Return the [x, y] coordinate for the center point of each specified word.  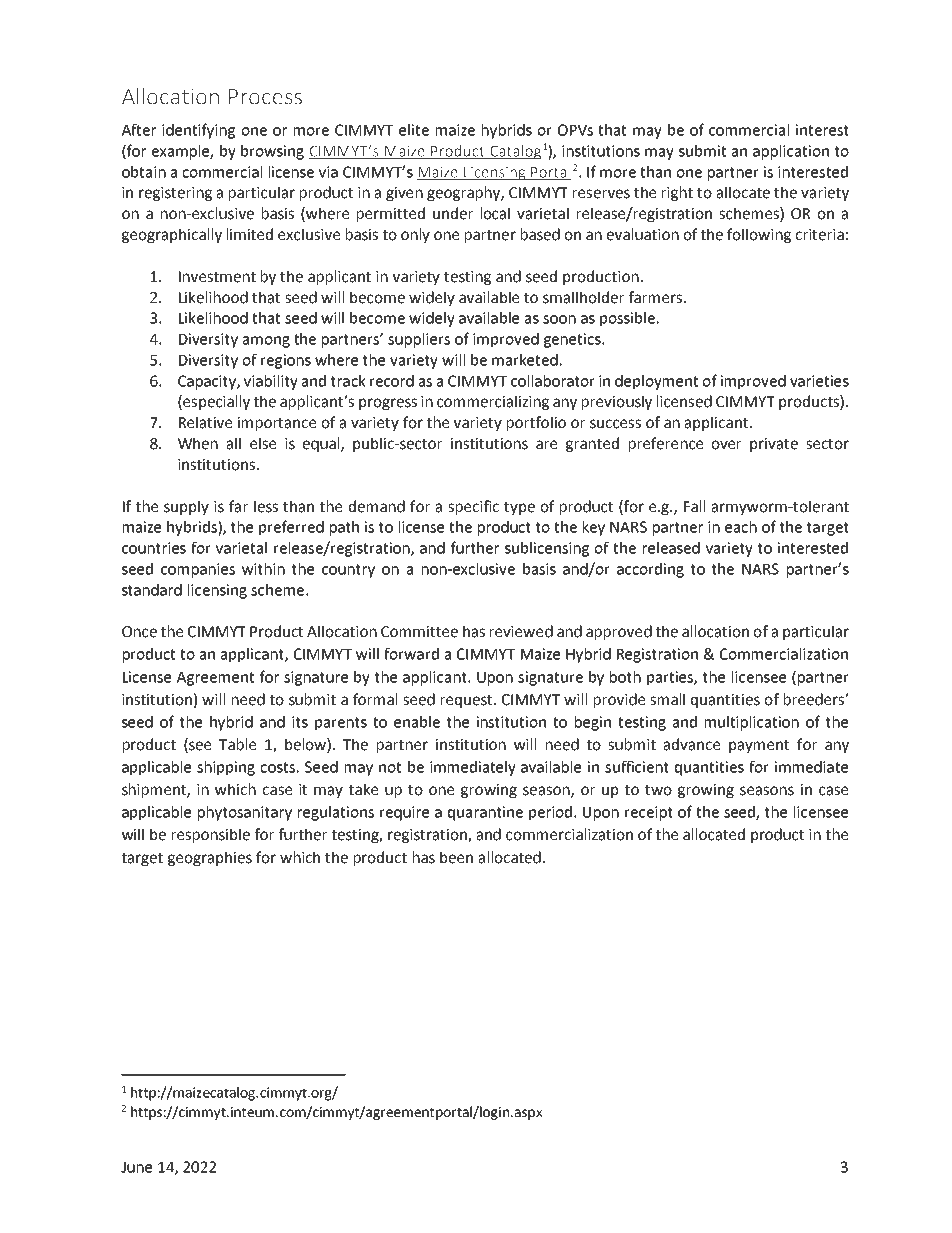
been [456, 857]
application [791, 152]
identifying [198, 131]
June [136, 1167]
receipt [649, 813]
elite [414, 130]
